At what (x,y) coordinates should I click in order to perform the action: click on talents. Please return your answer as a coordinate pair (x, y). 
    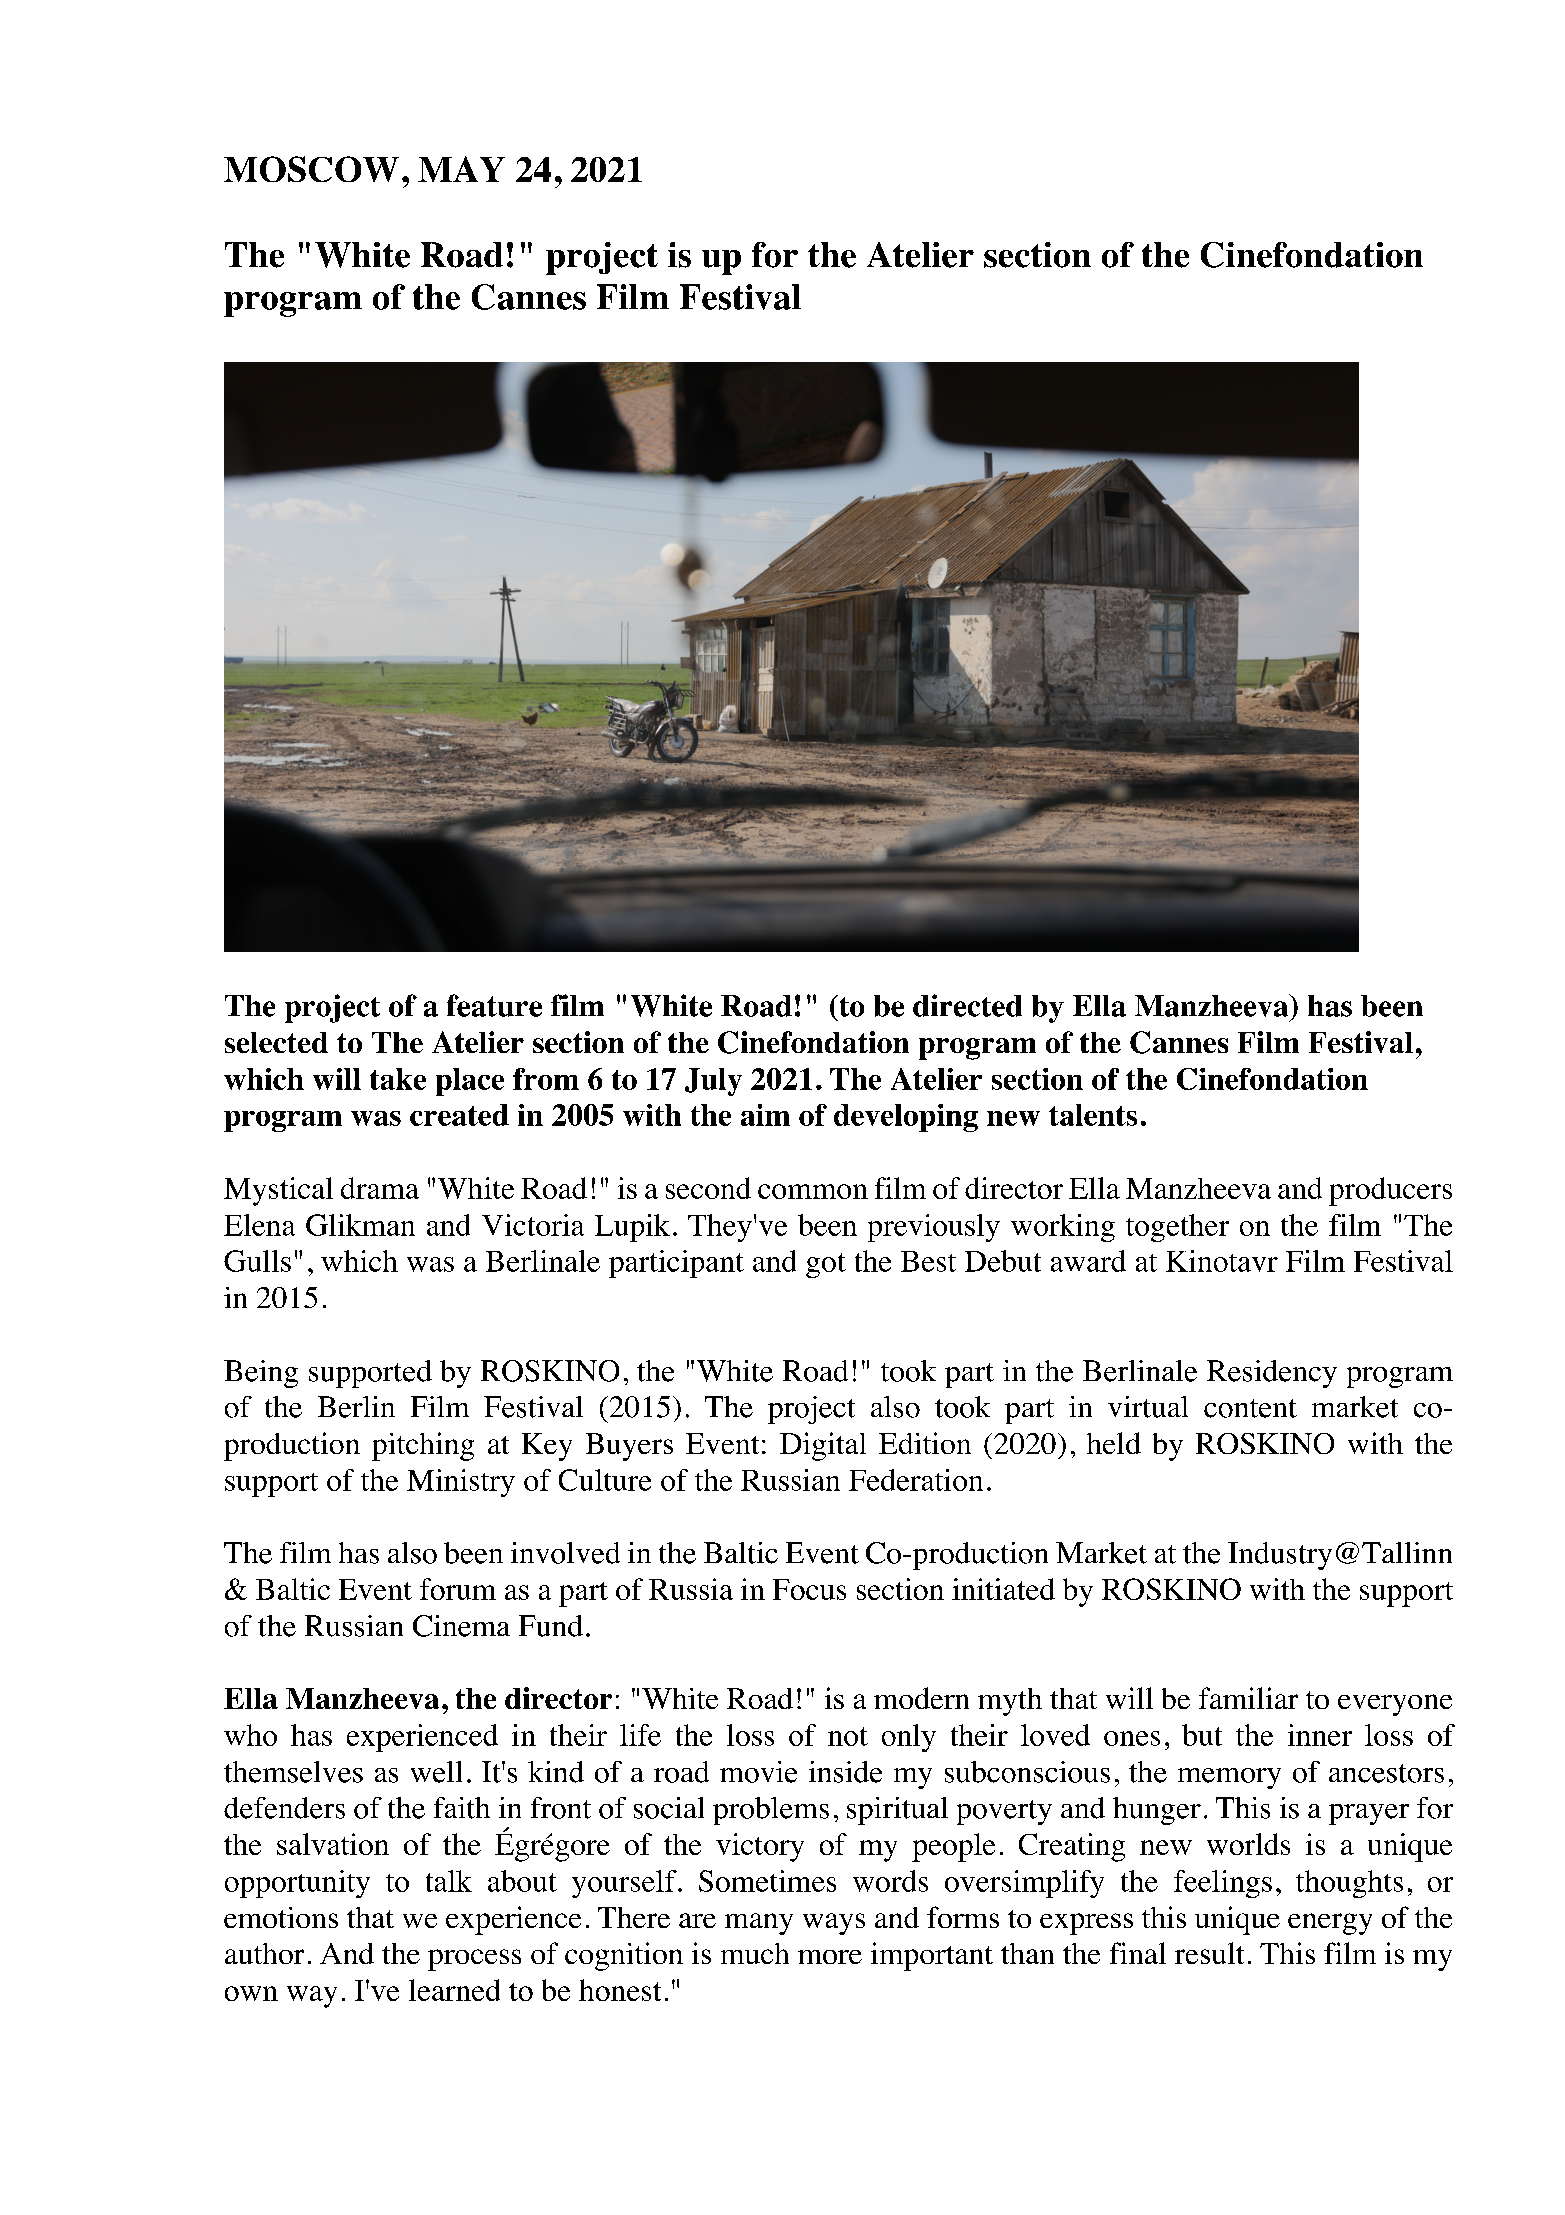
    Looking at the image, I should click on (1093, 1115).
